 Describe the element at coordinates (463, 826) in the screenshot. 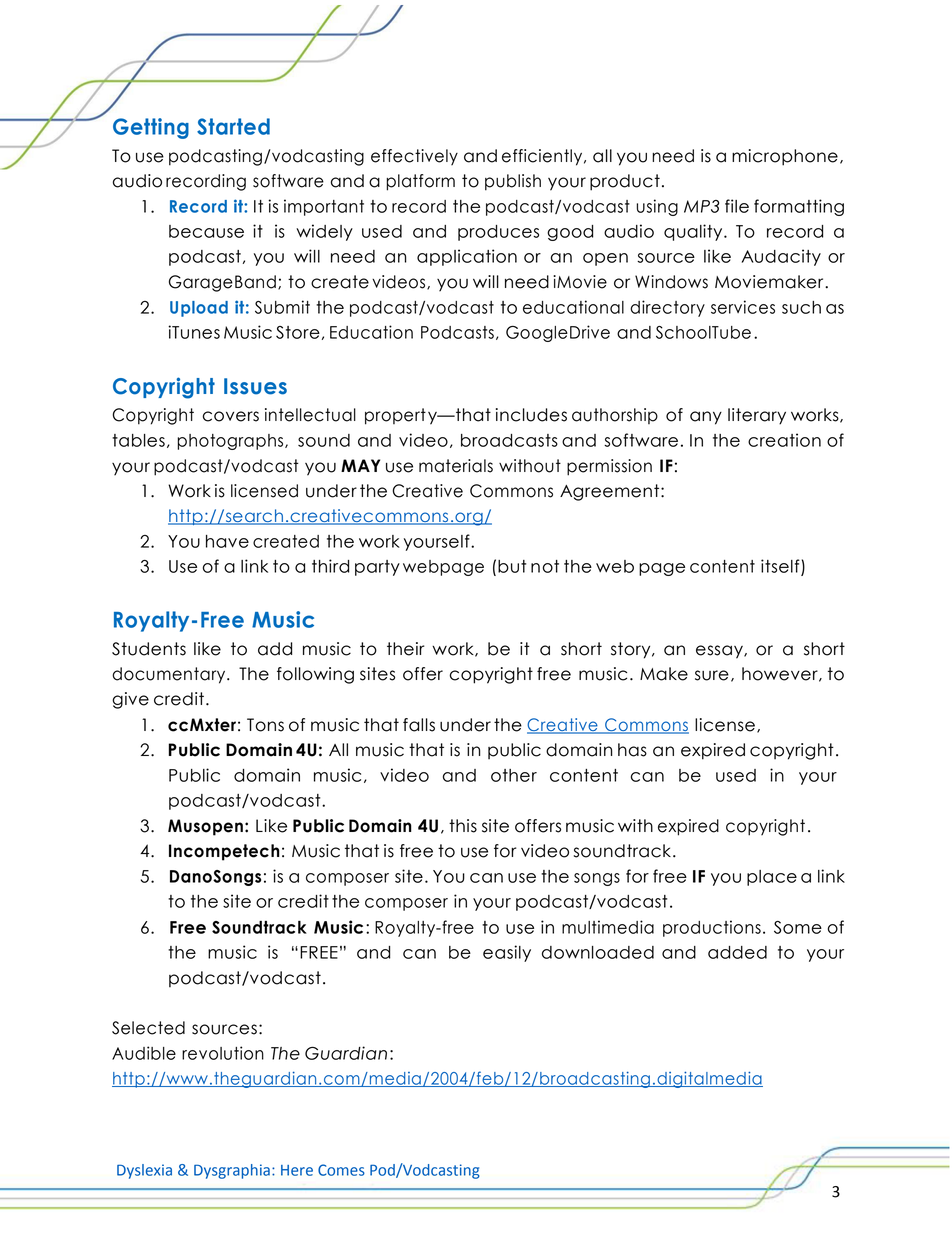

I see `this` at that location.
